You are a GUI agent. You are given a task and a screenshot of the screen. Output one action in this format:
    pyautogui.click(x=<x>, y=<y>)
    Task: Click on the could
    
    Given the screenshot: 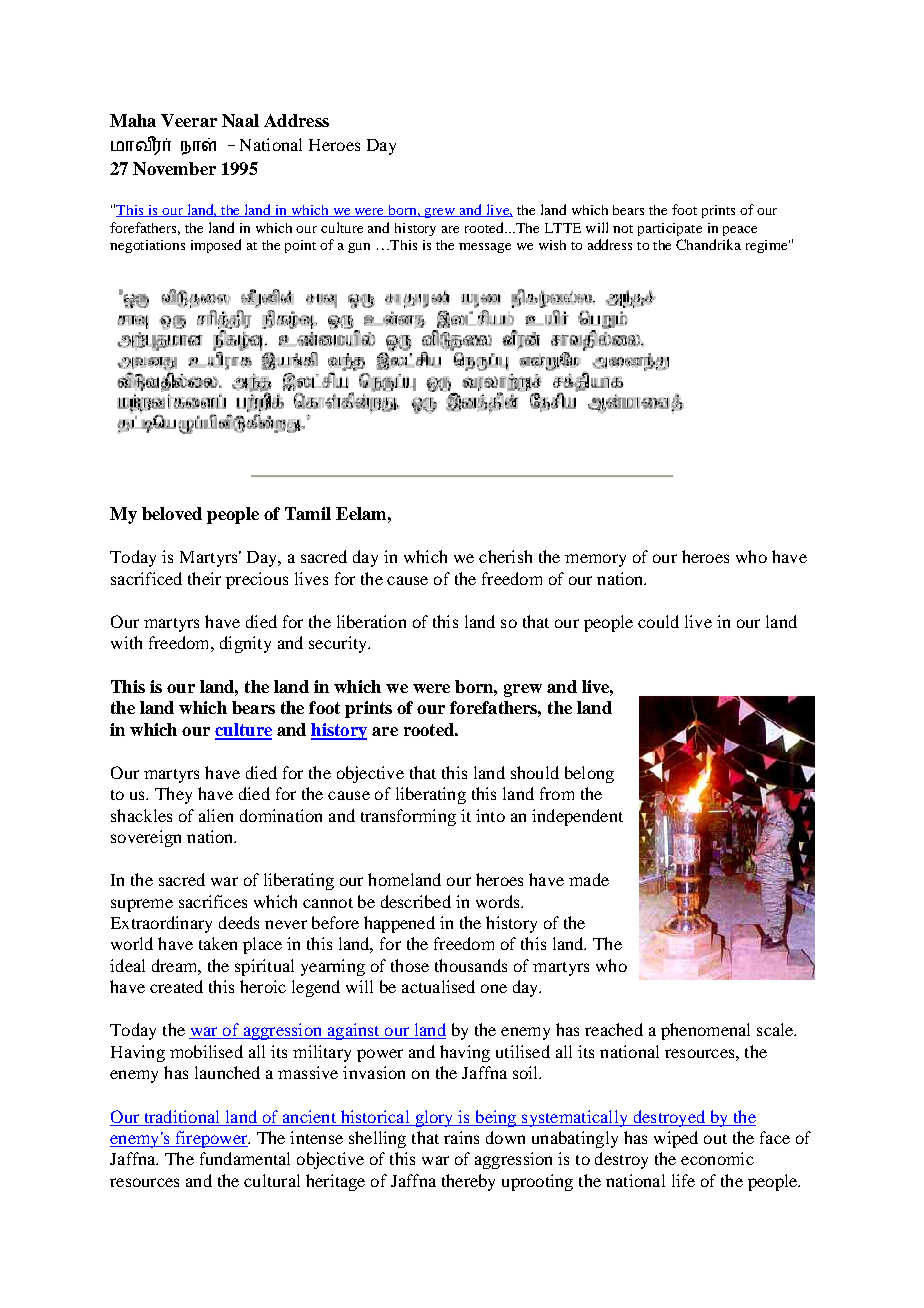 What is the action you would take?
    pyautogui.click(x=658, y=621)
